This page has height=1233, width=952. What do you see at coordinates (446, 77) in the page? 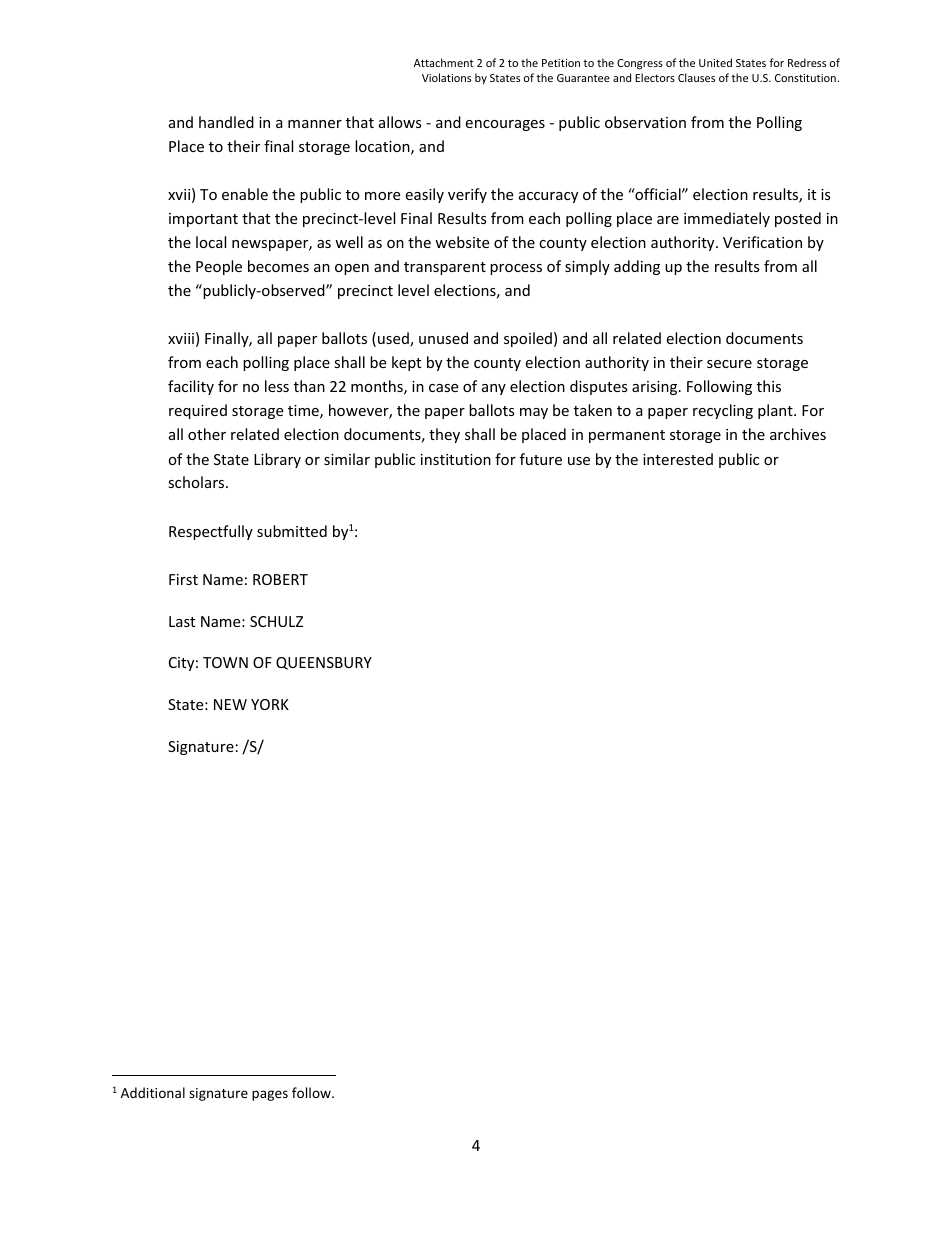
I see `Violations` at bounding box center [446, 77].
